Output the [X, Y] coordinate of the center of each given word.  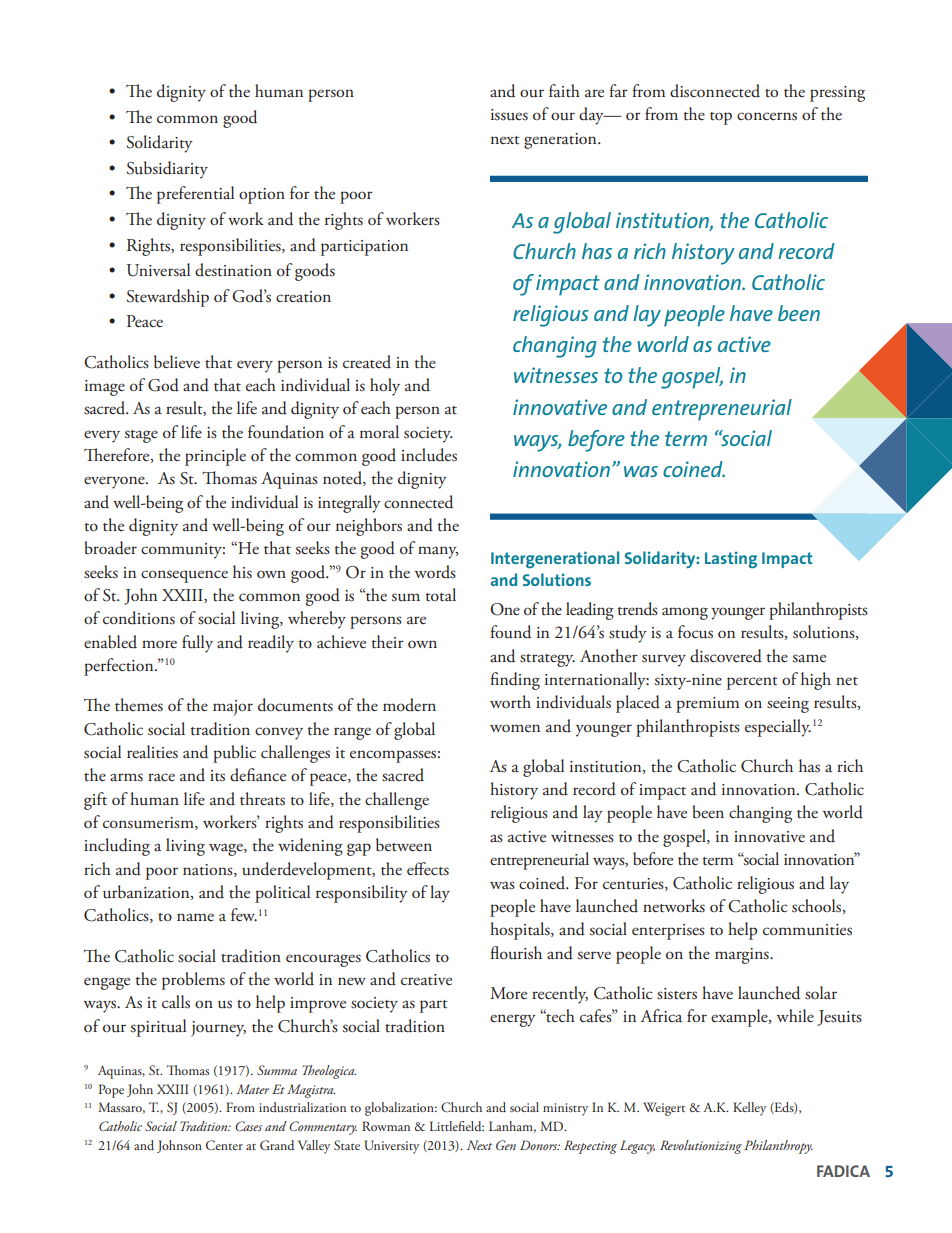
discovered [726, 656]
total [441, 595]
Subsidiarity [167, 170]
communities [807, 930]
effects [428, 869]
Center [224, 1145]
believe [177, 362]
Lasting [731, 560]
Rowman [386, 1126]
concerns [767, 116]
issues [509, 115]
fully [197, 644]
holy [385, 387]
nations [209, 870]
